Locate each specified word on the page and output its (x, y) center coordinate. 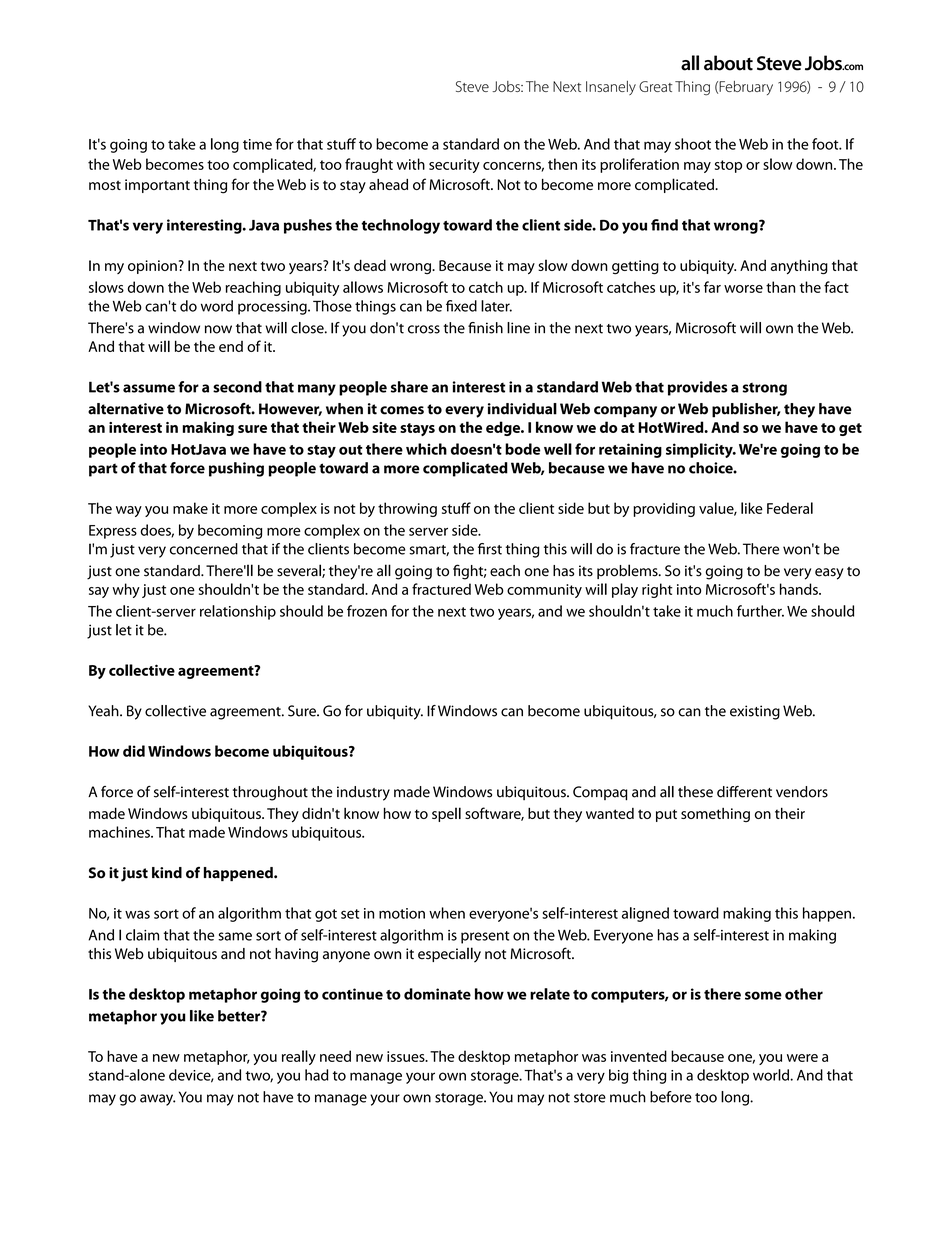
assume (149, 388)
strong (764, 389)
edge (504, 428)
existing (755, 712)
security (454, 166)
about (728, 63)
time (257, 144)
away (157, 1100)
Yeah (104, 711)
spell (446, 814)
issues (407, 1056)
